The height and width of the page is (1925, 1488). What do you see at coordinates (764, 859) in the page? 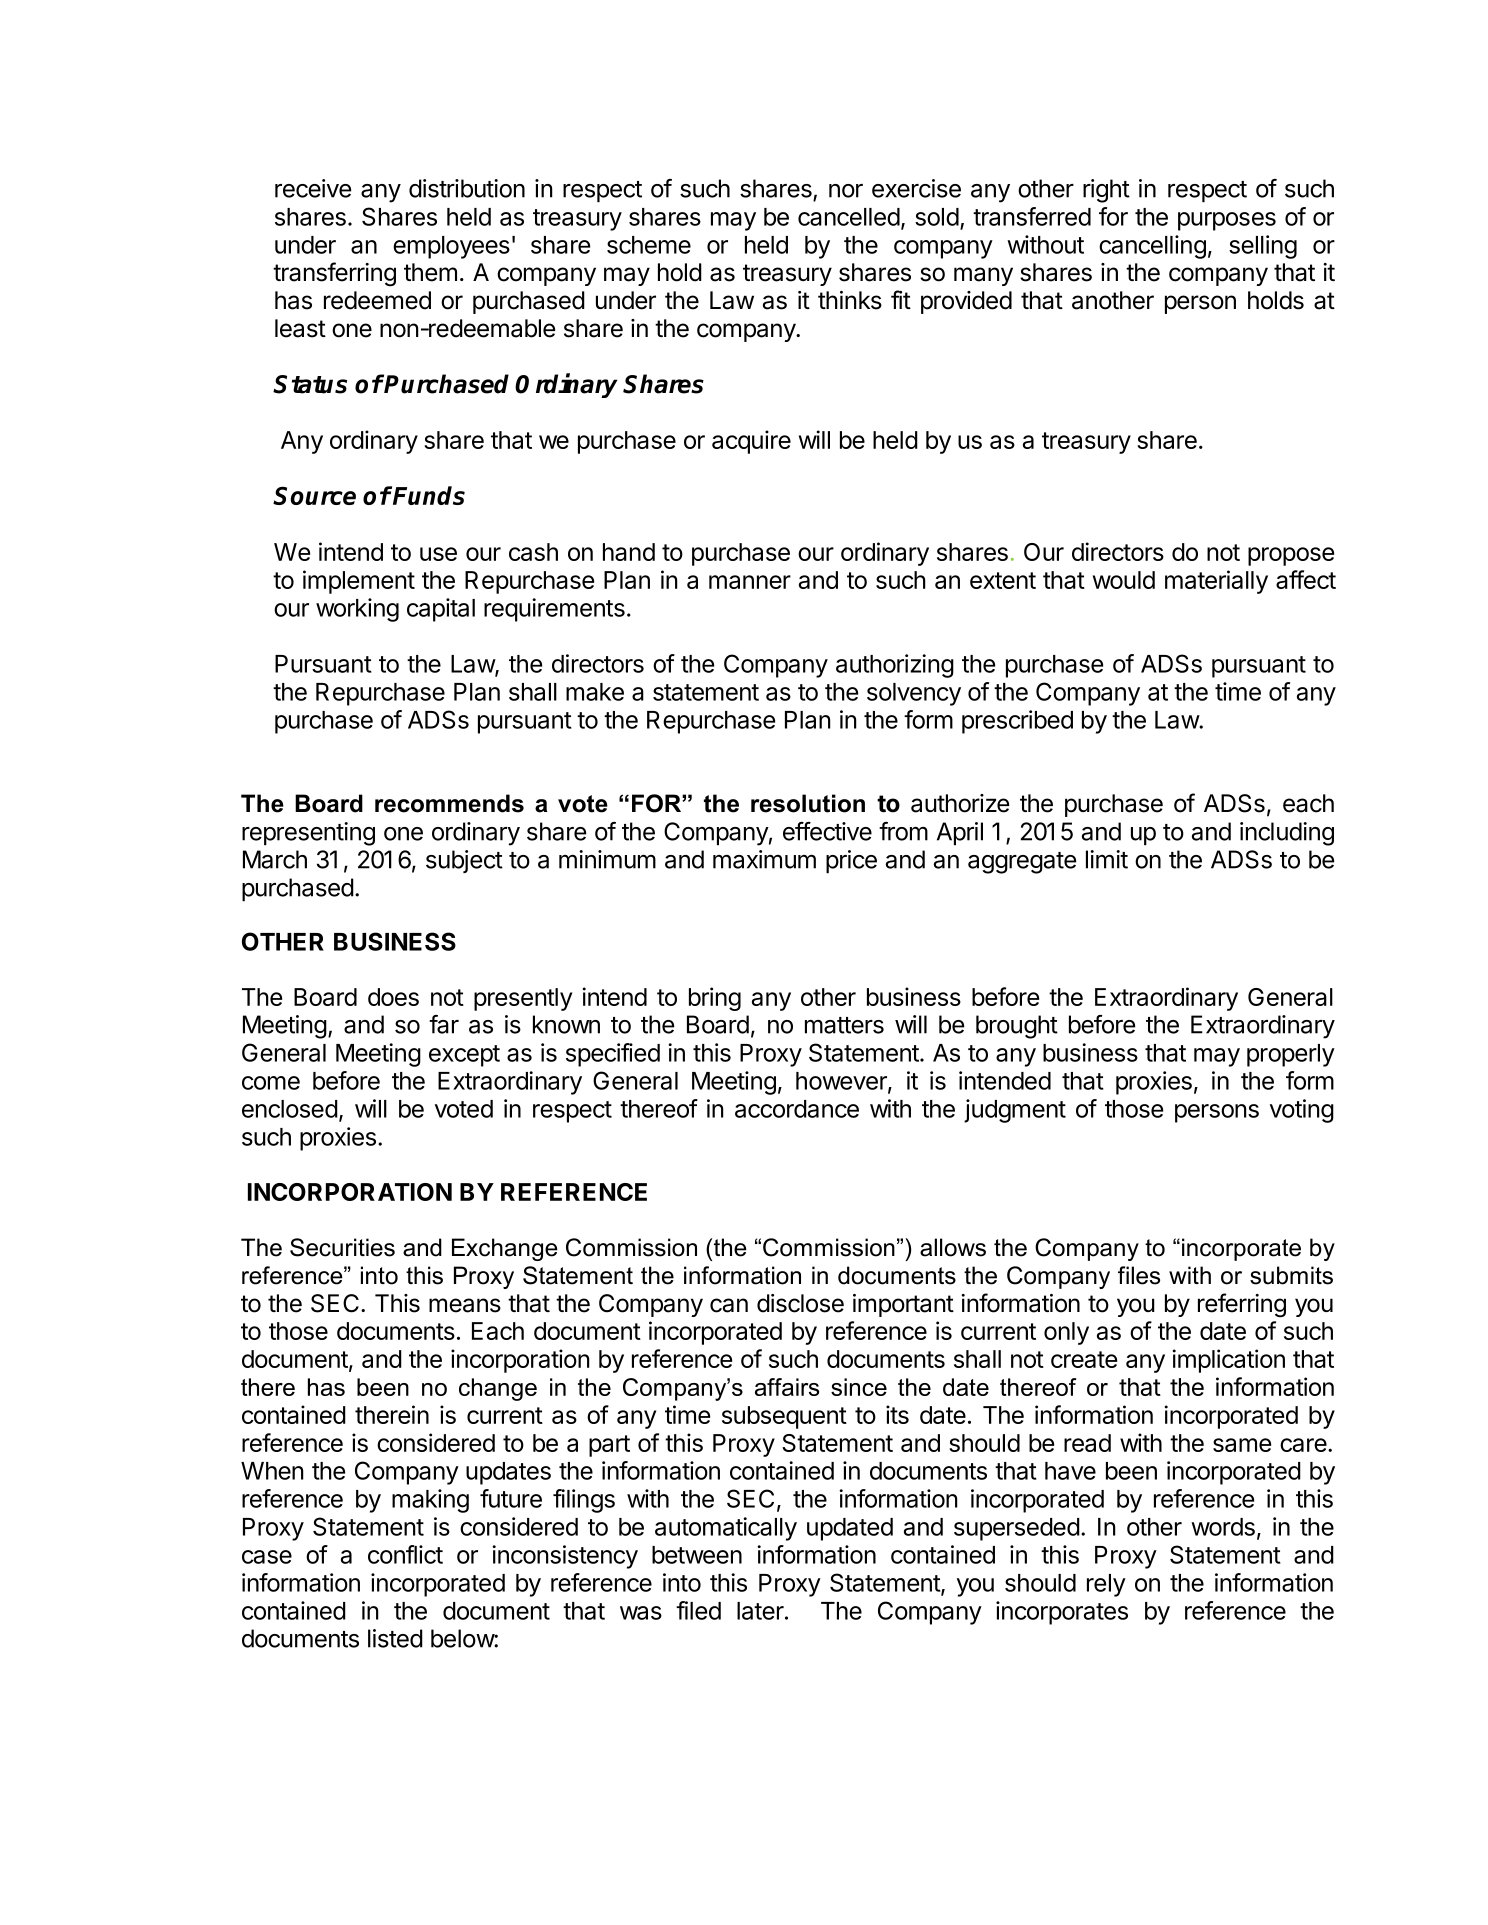
I see `maximum` at bounding box center [764, 859].
